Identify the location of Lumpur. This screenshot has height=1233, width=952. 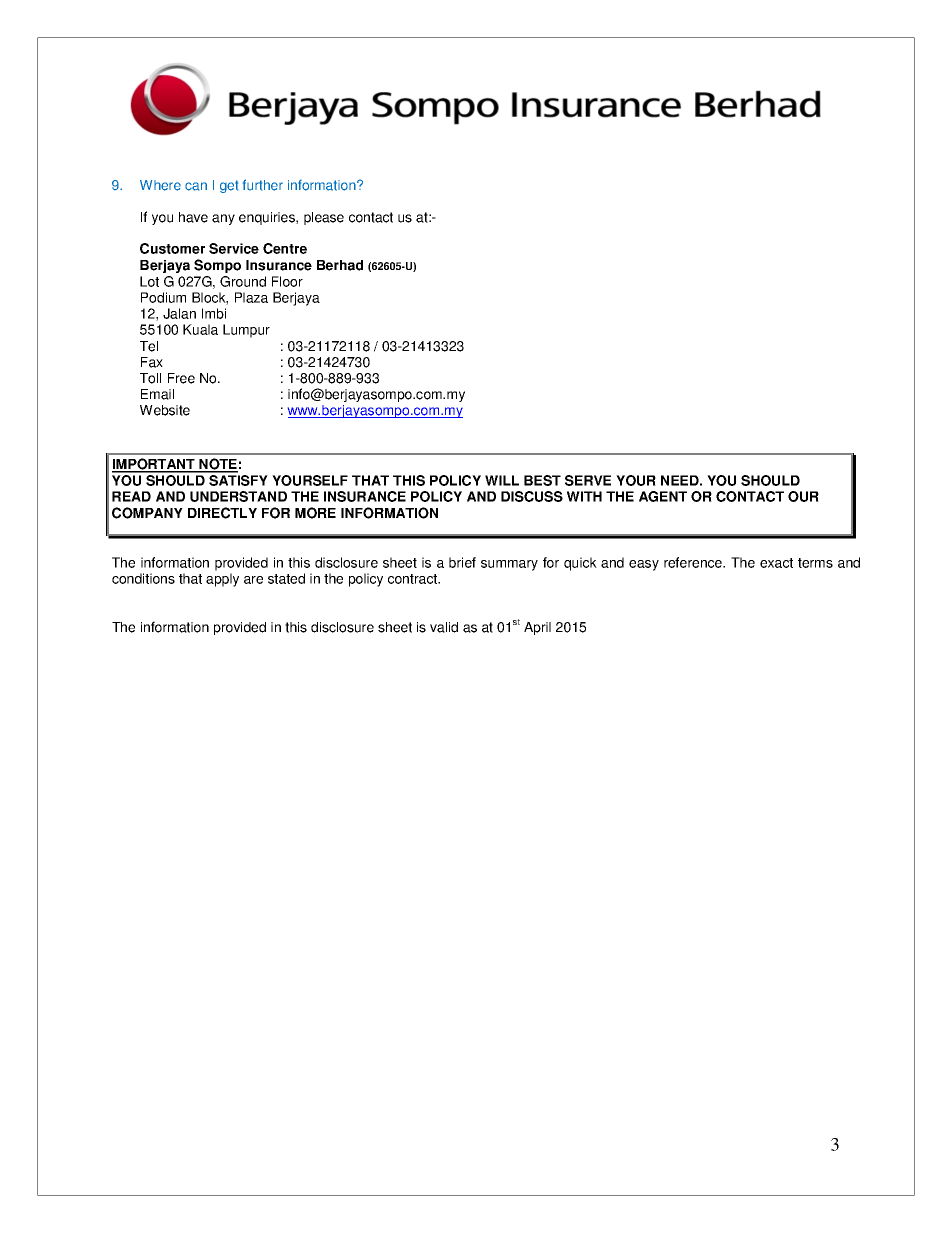
(246, 331).
